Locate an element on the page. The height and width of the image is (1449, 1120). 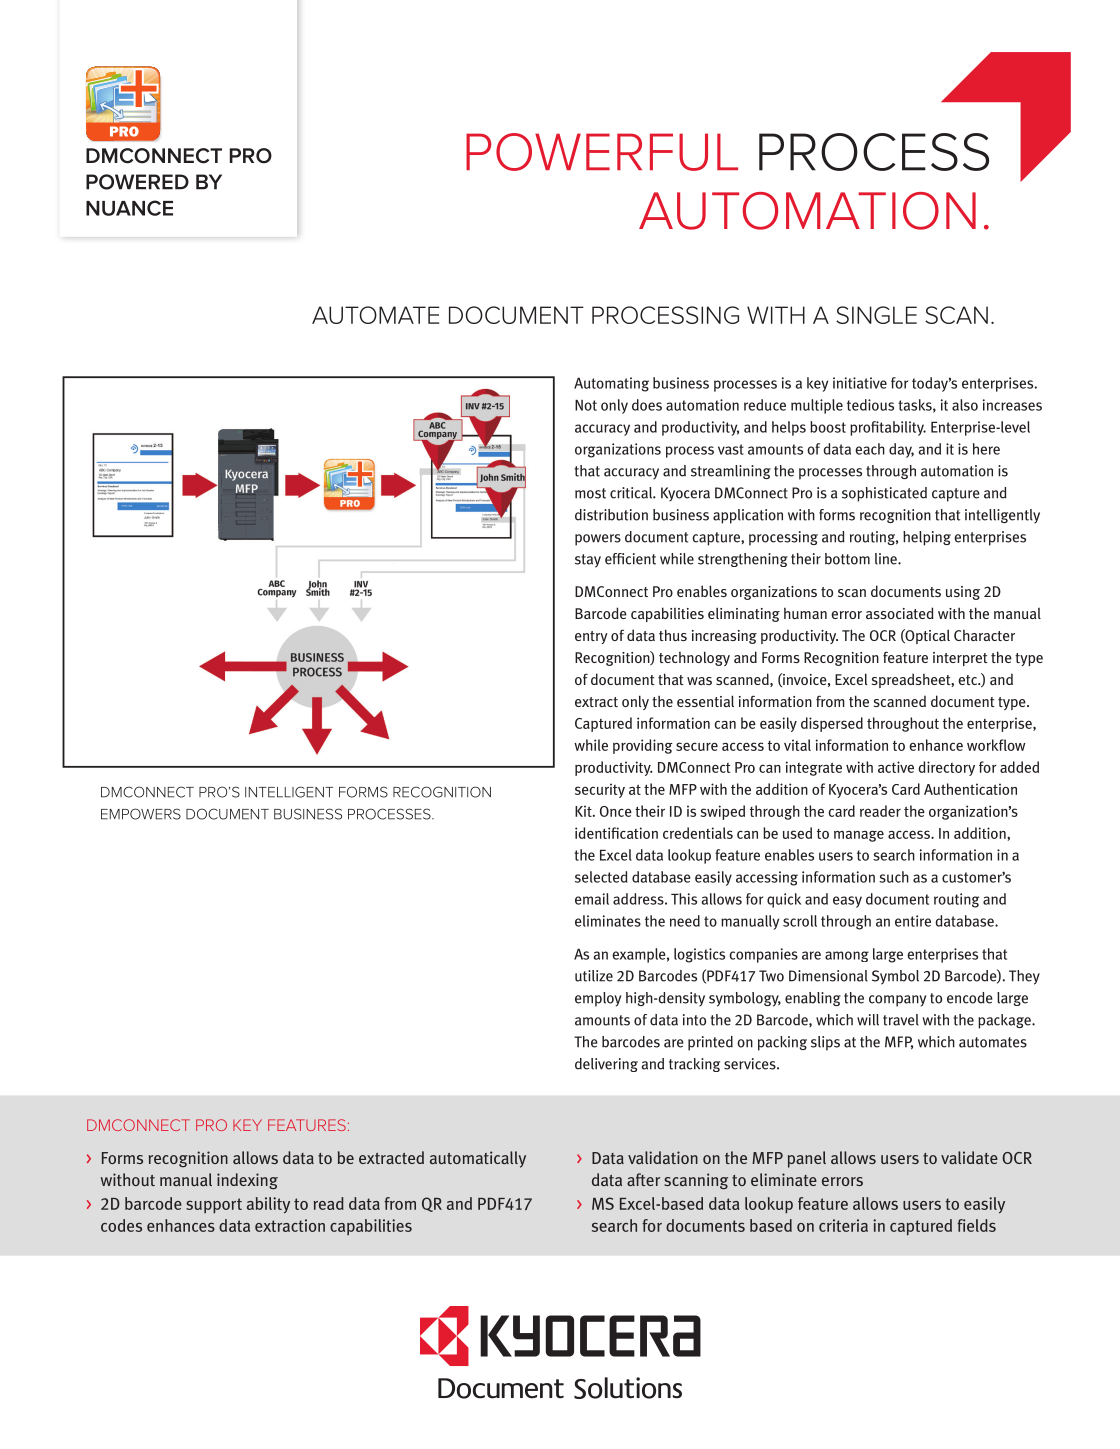
SINGLE is located at coordinates (876, 315).
